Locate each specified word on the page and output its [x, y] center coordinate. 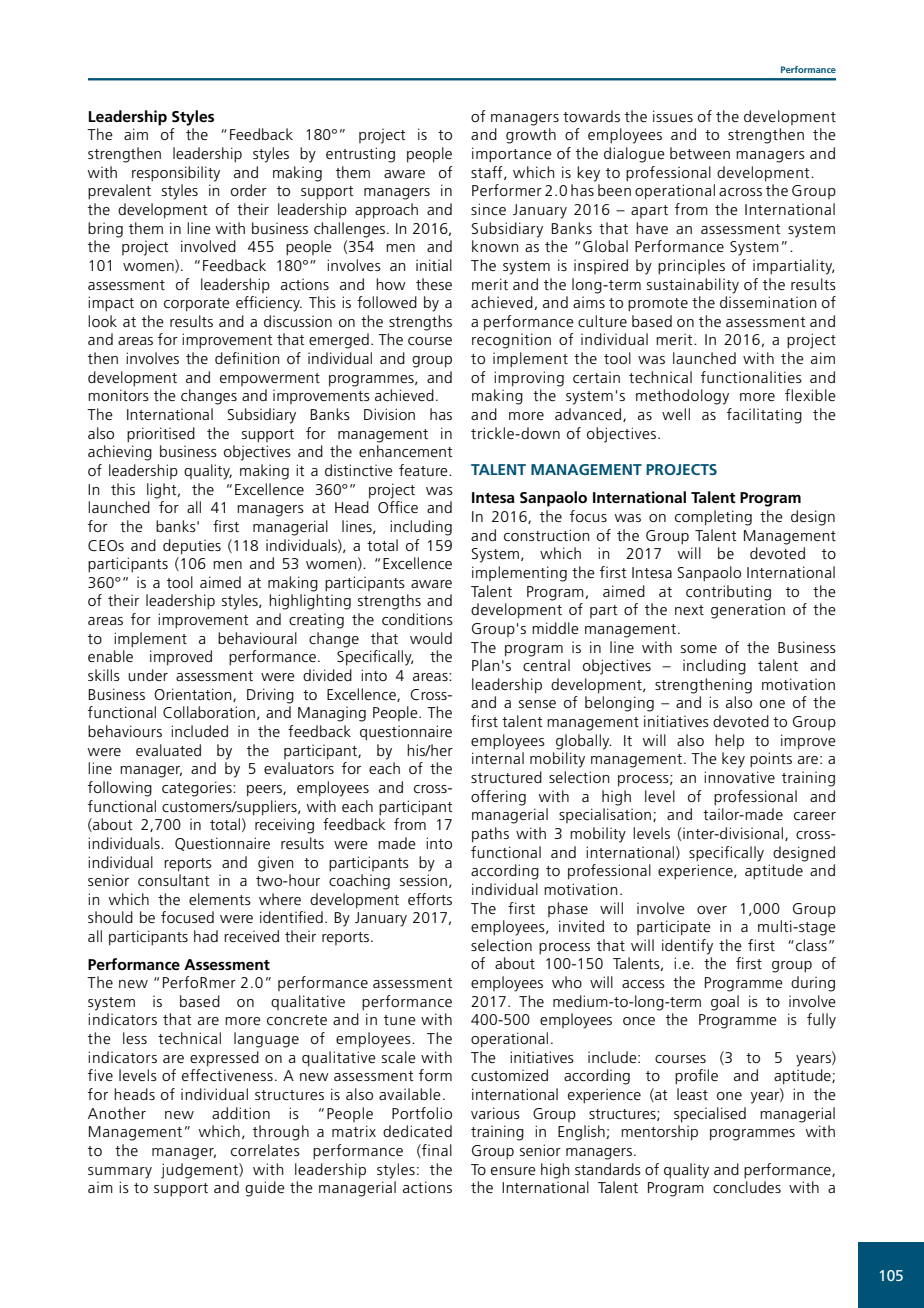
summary [120, 1173]
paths [490, 835]
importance [512, 155]
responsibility [176, 174]
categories [198, 789]
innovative [739, 777]
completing [713, 518]
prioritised [161, 435]
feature [424, 470]
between [700, 153]
